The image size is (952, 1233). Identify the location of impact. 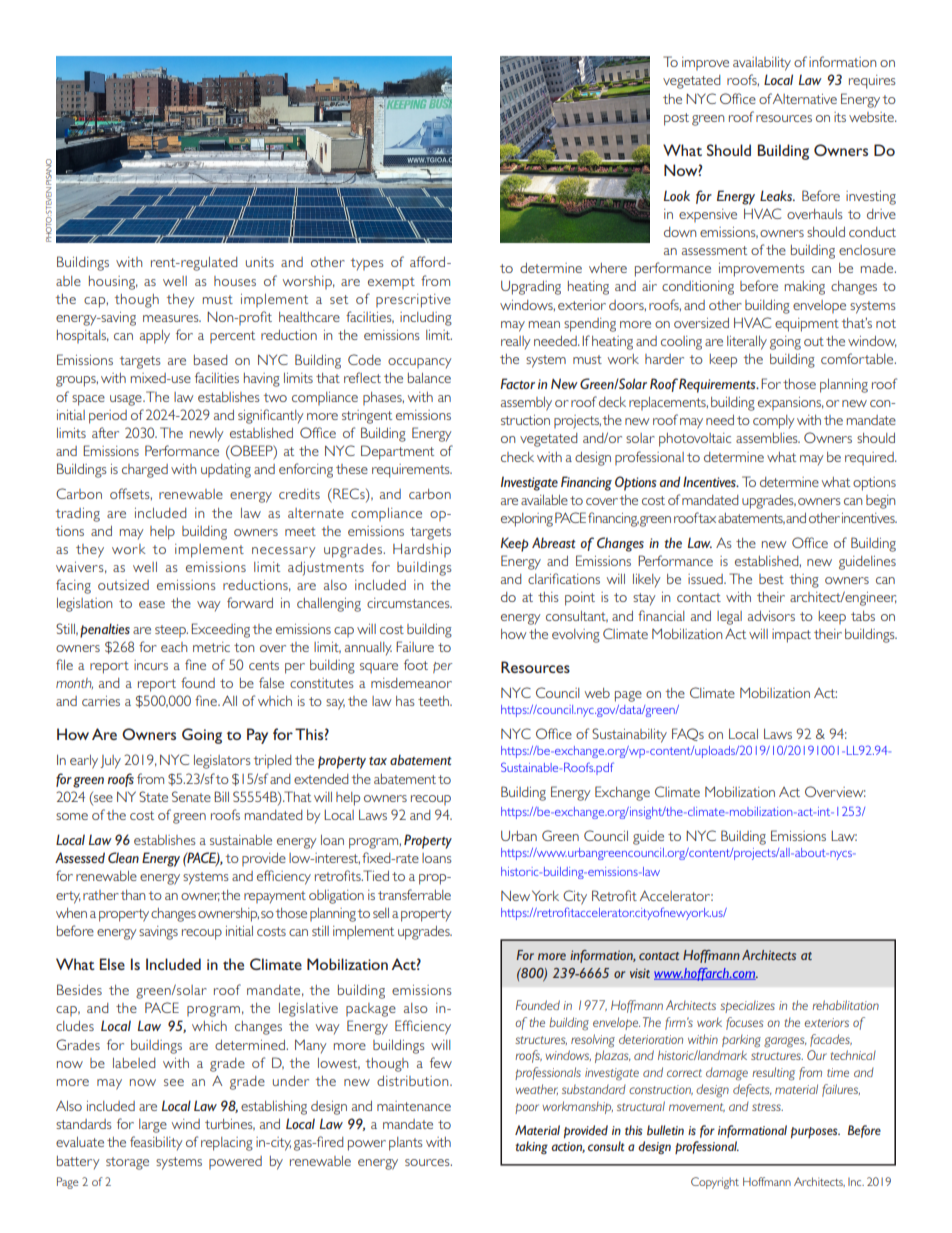
(791, 636).
